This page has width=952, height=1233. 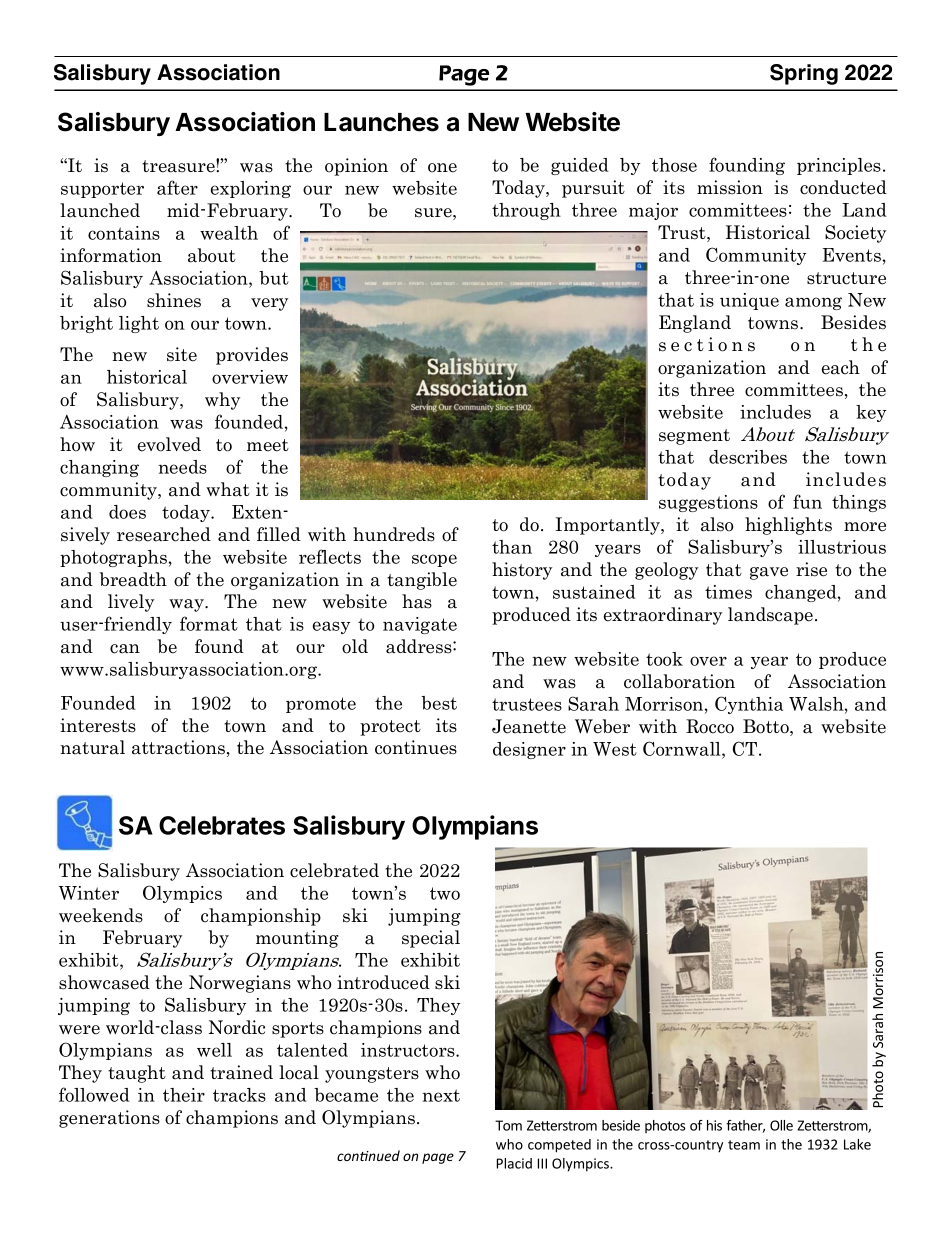 What do you see at coordinates (178, 747) in the page?
I see `attractions` at bounding box center [178, 747].
